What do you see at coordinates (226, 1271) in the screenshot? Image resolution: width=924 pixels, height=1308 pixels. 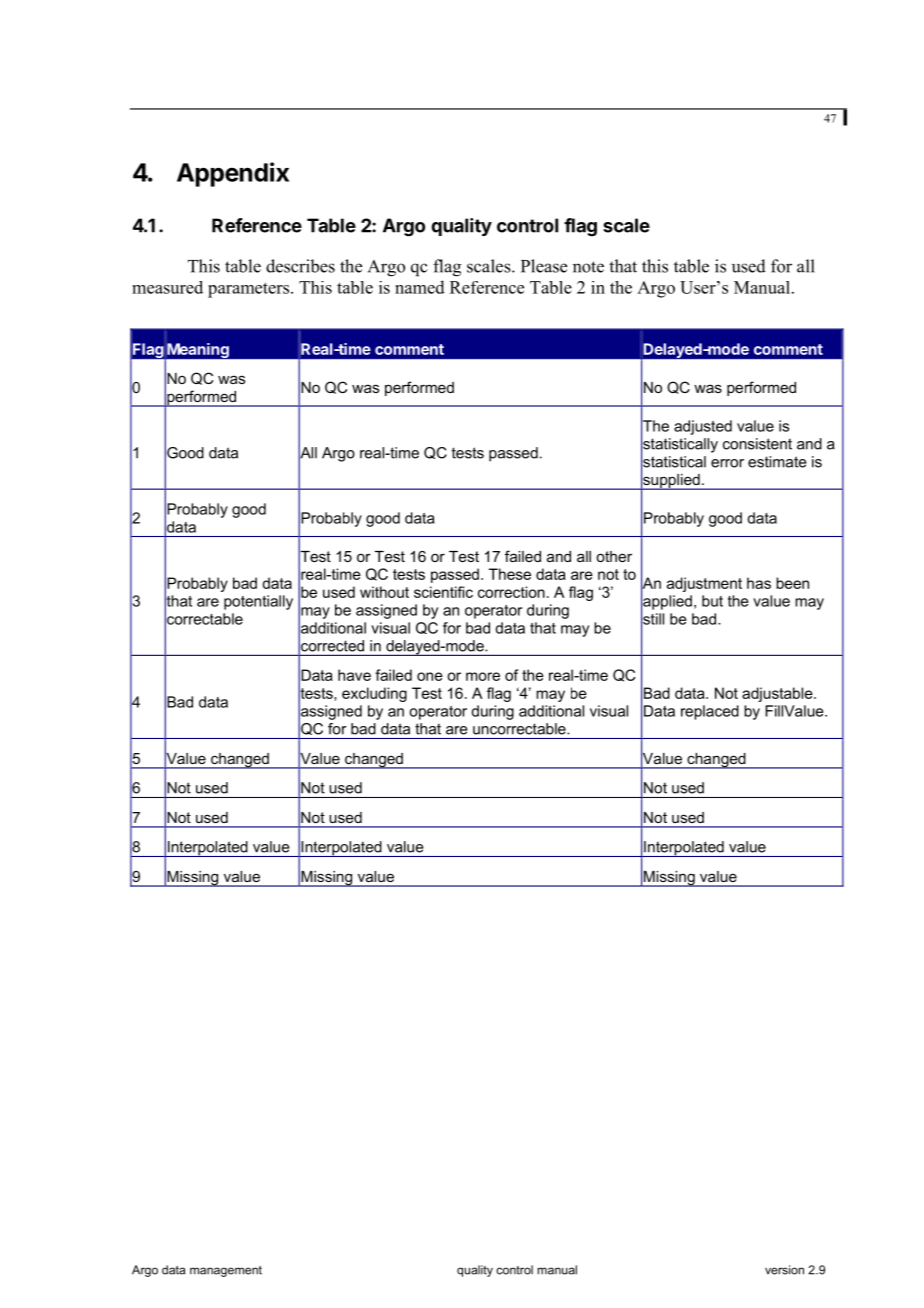 I see `management` at bounding box center [226, 1271].
